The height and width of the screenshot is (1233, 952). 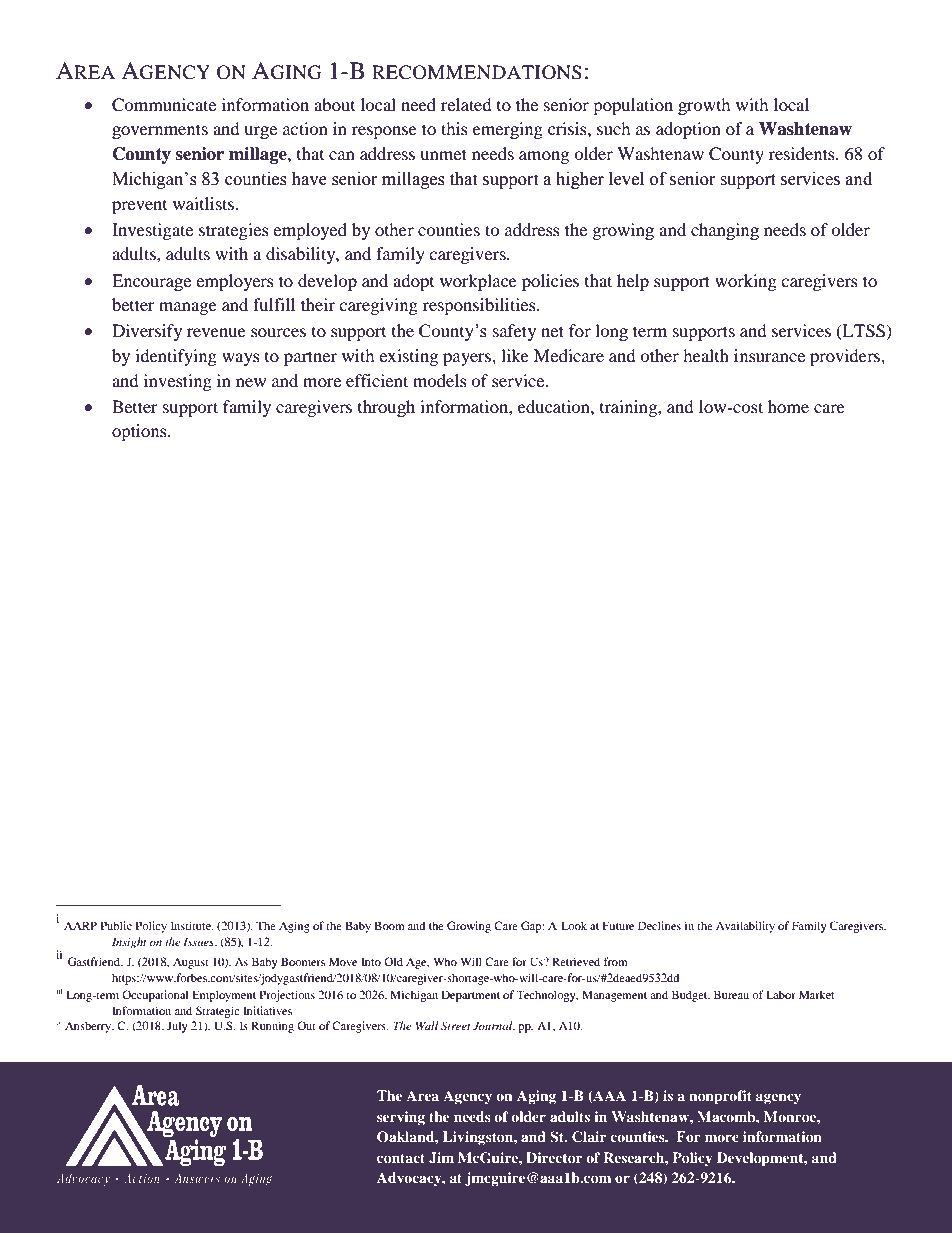 What do you see at coordinates (140, 432) in the screenshot?
I see `options` at bounding box center [140, 432].
